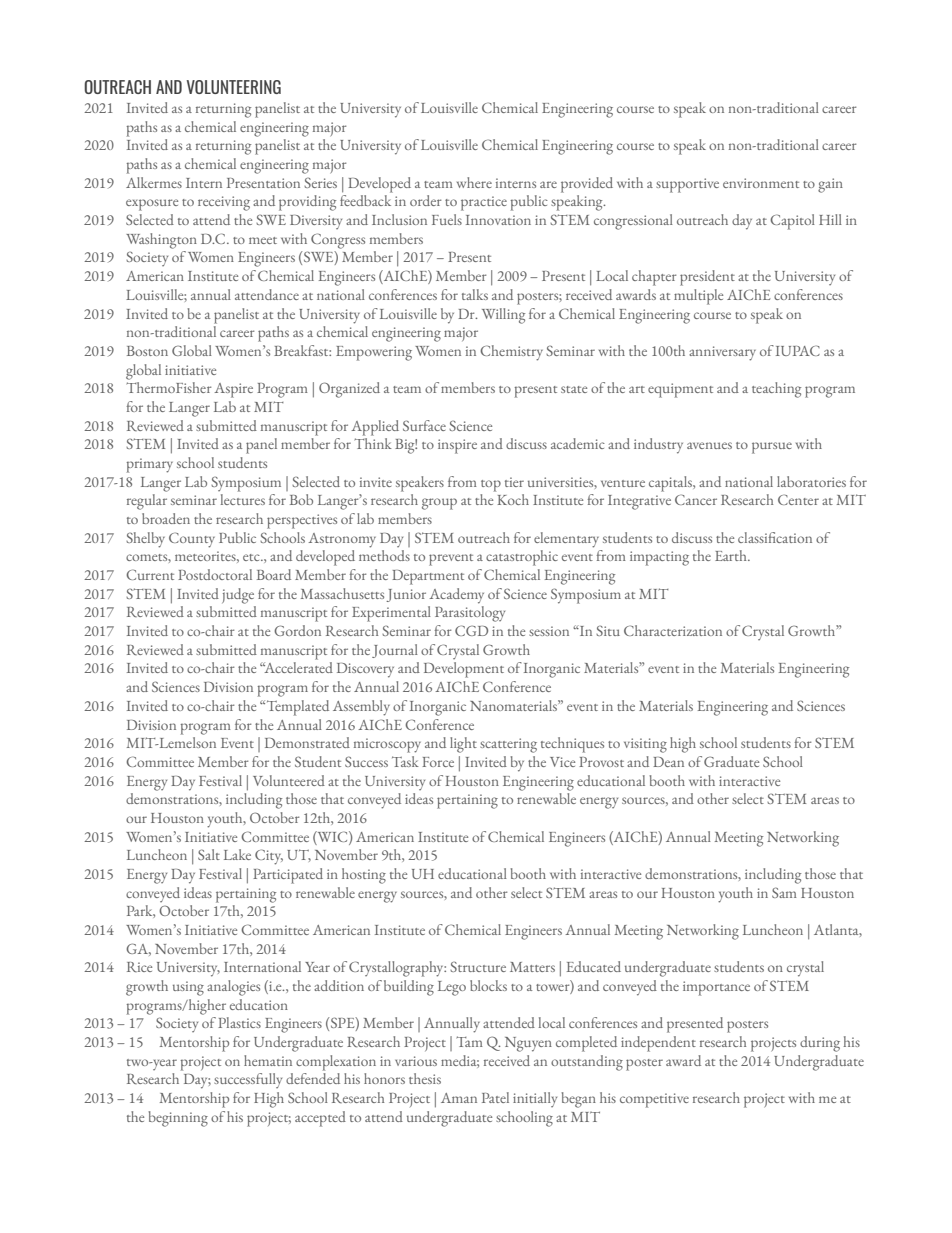  I want to click on Volunteered, so click(289, 780).
